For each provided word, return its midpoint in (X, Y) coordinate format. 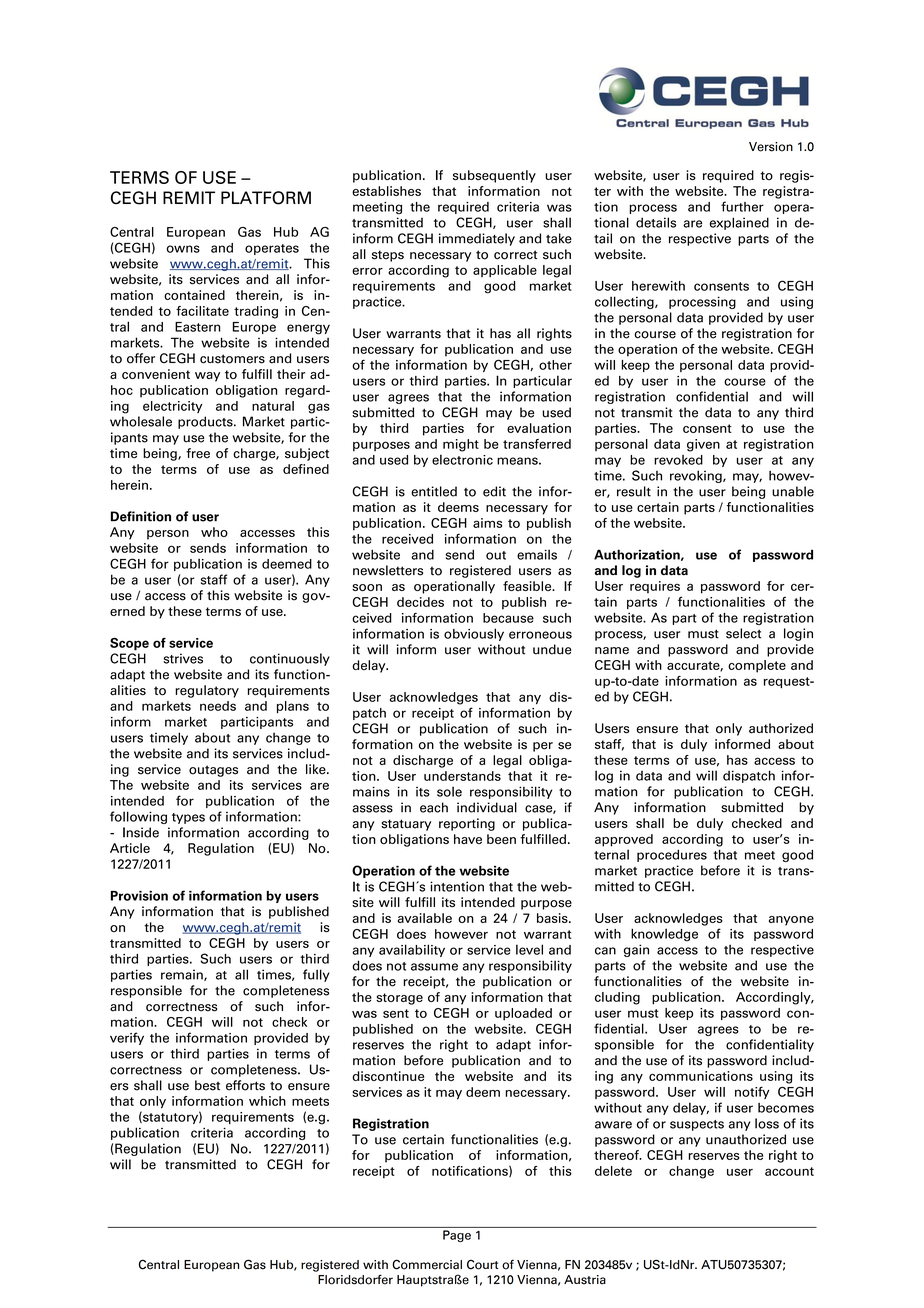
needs (218, 706)
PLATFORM (266, 198)
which (267, 1101)
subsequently (494, 176)
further (742, 206)
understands (462, 776)
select (743, 633)
